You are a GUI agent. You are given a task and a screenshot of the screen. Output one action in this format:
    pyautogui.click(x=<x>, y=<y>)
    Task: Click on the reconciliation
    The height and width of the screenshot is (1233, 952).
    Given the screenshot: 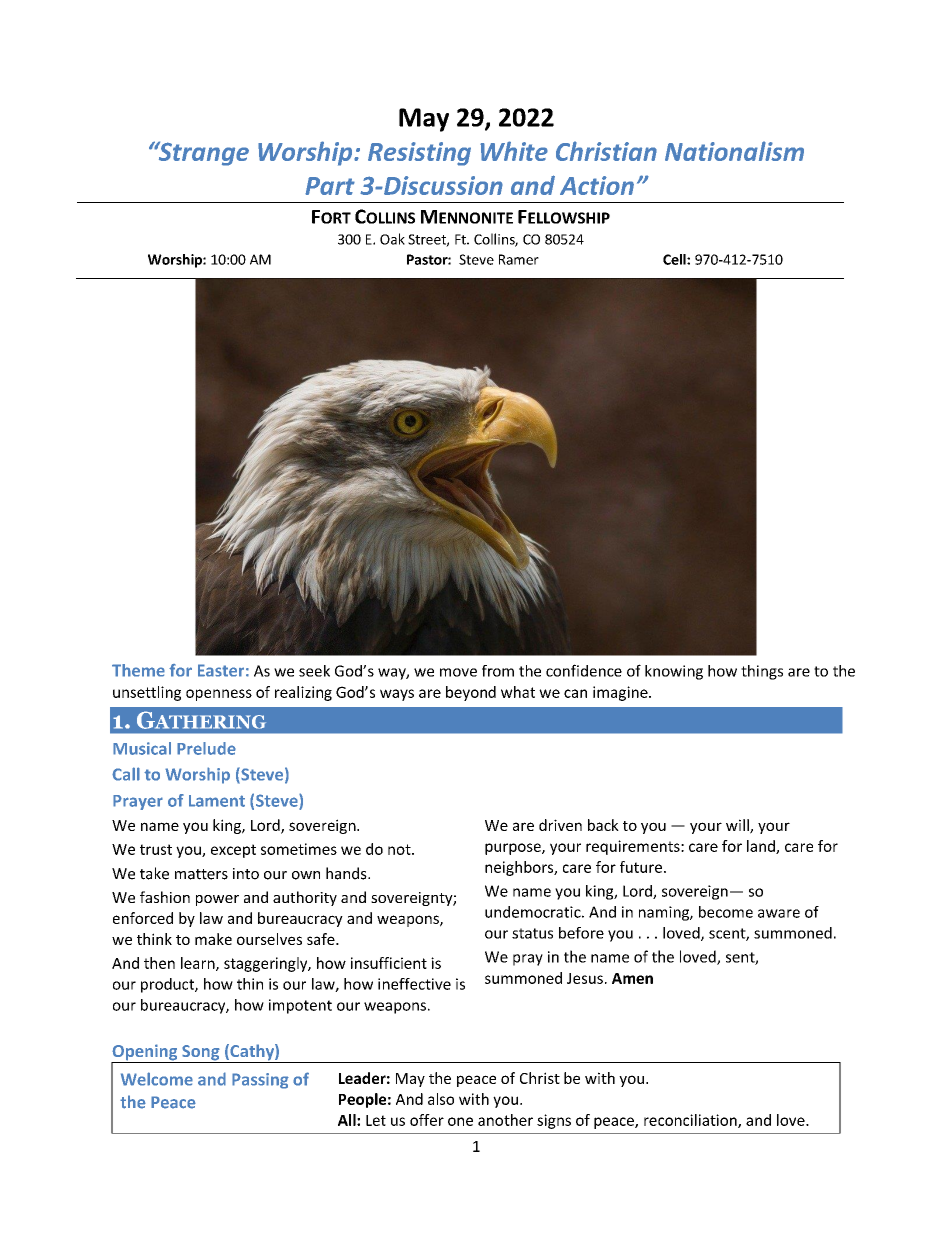 What is the action you would take?
    pyautogui.click(x=691, y=1121)
